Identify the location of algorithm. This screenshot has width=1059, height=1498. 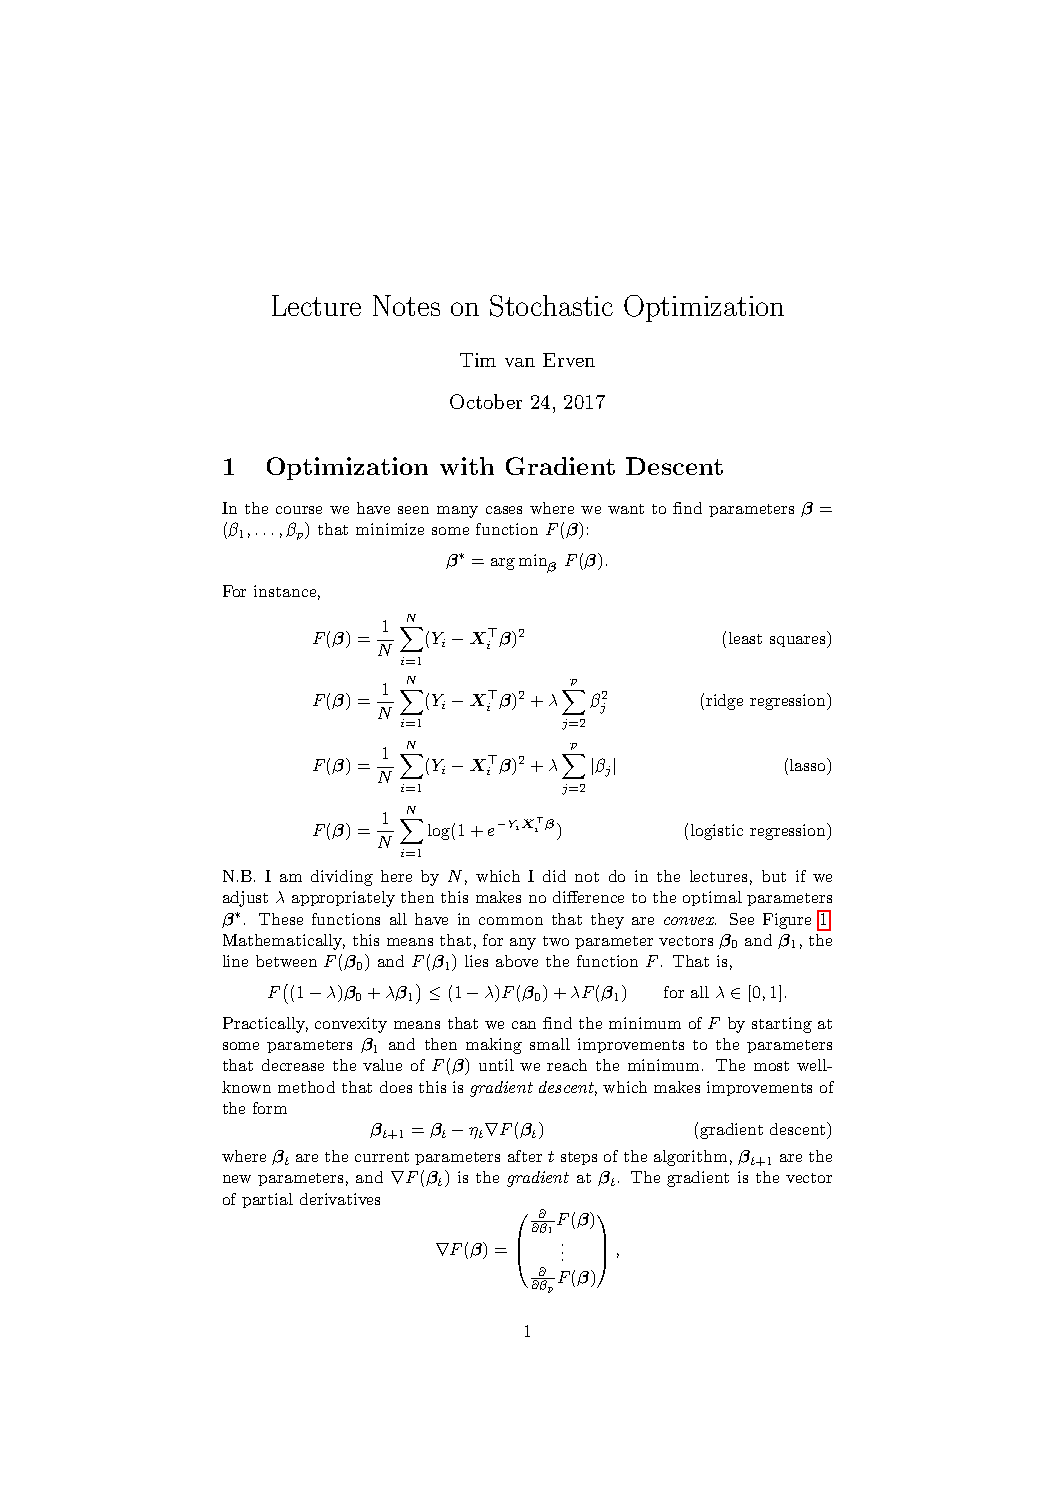
(690, 1158).
